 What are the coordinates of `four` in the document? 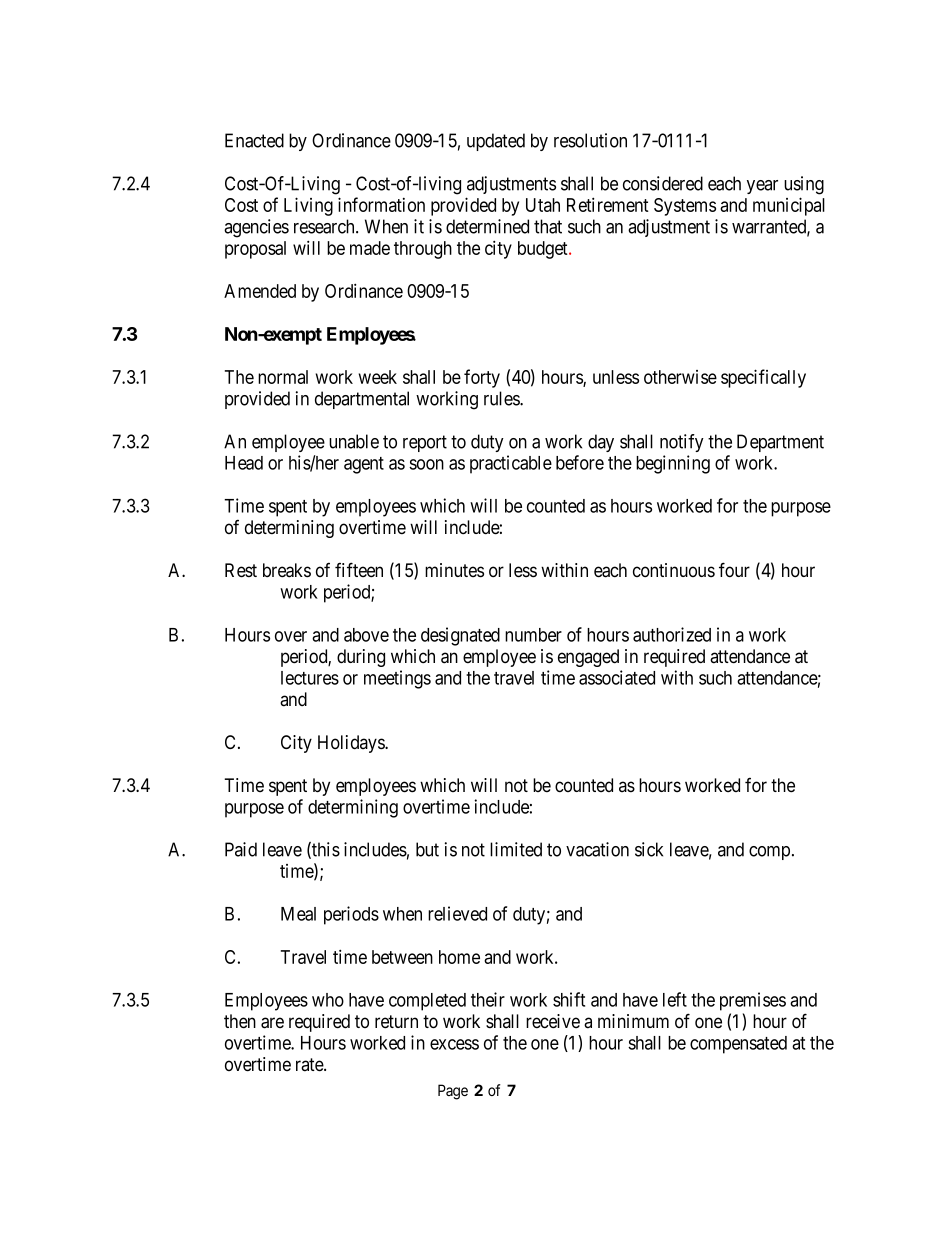 It's located at (734, 569).
